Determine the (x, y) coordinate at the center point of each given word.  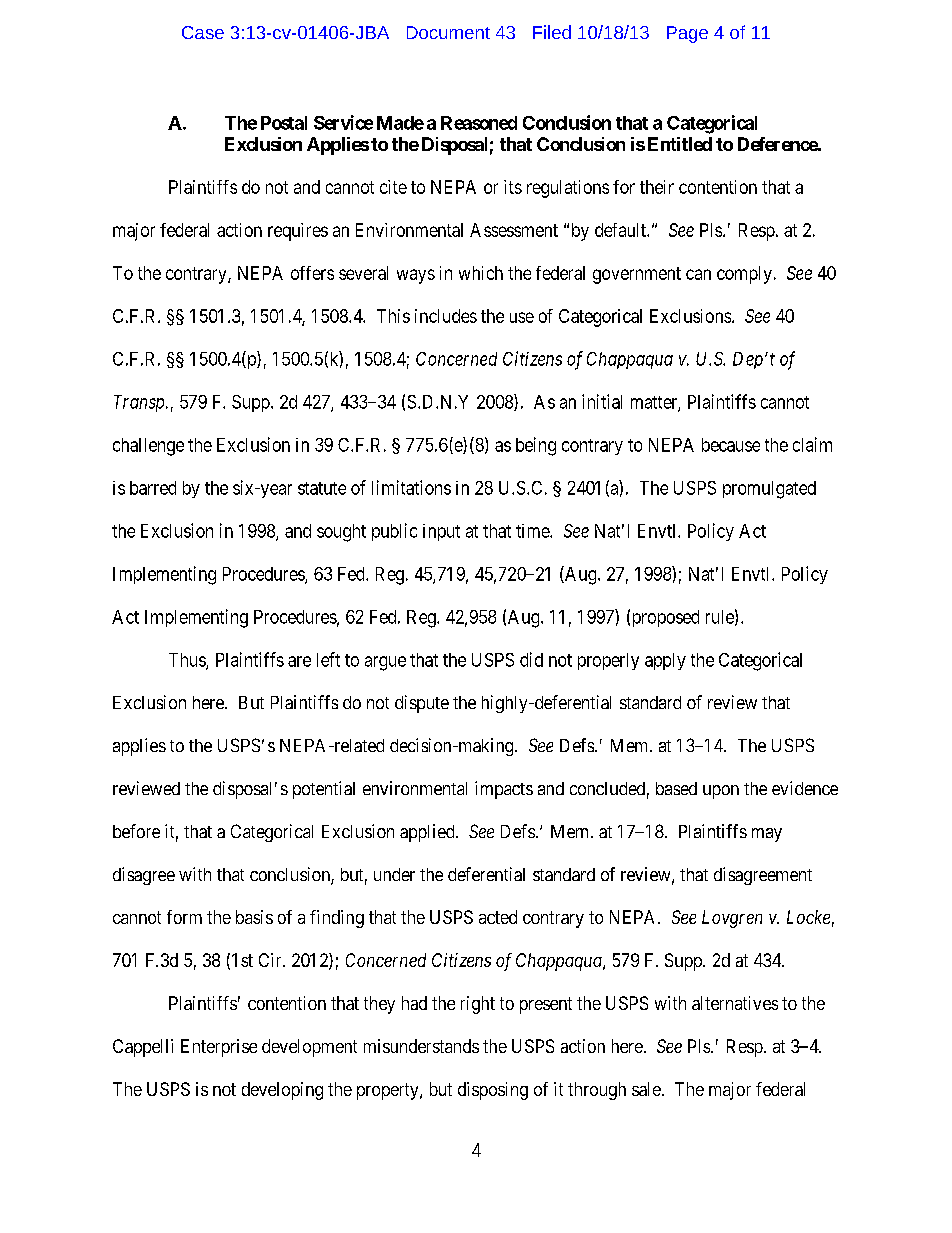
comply (744, 275)
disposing (493, 1091)
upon (721, 792)
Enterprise (219, 1048)
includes (446, 316)
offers (312, 273)
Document (448, 32)
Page (687, 34)
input (441, 532)
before (136, 831)
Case (203, 32)
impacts (504, 790)
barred (153, 488)
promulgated (769, 490)
